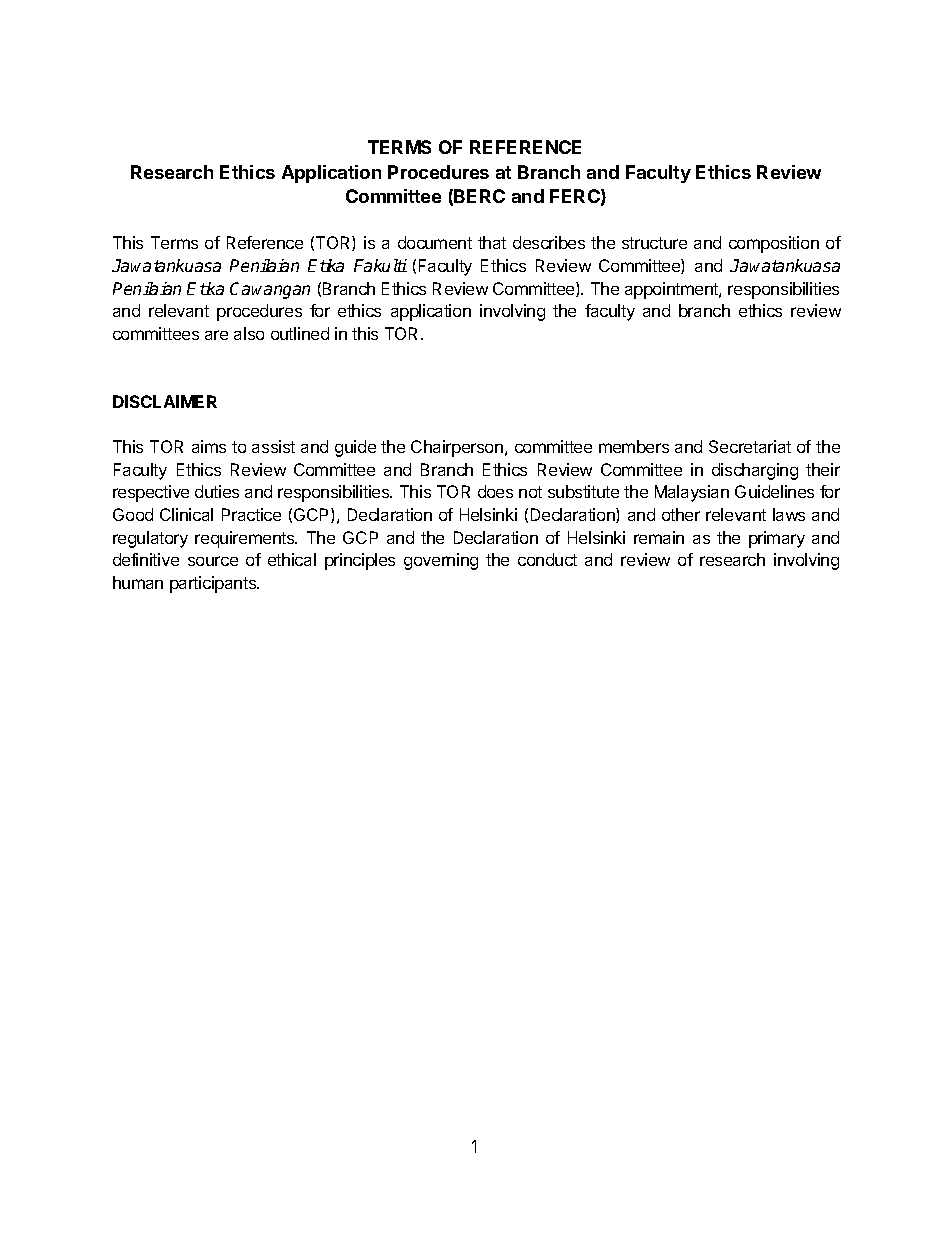 The image size is (952, 1233). Describe the element at coordinates (441, 561) in the screenshot. I see `governing` at that location.
